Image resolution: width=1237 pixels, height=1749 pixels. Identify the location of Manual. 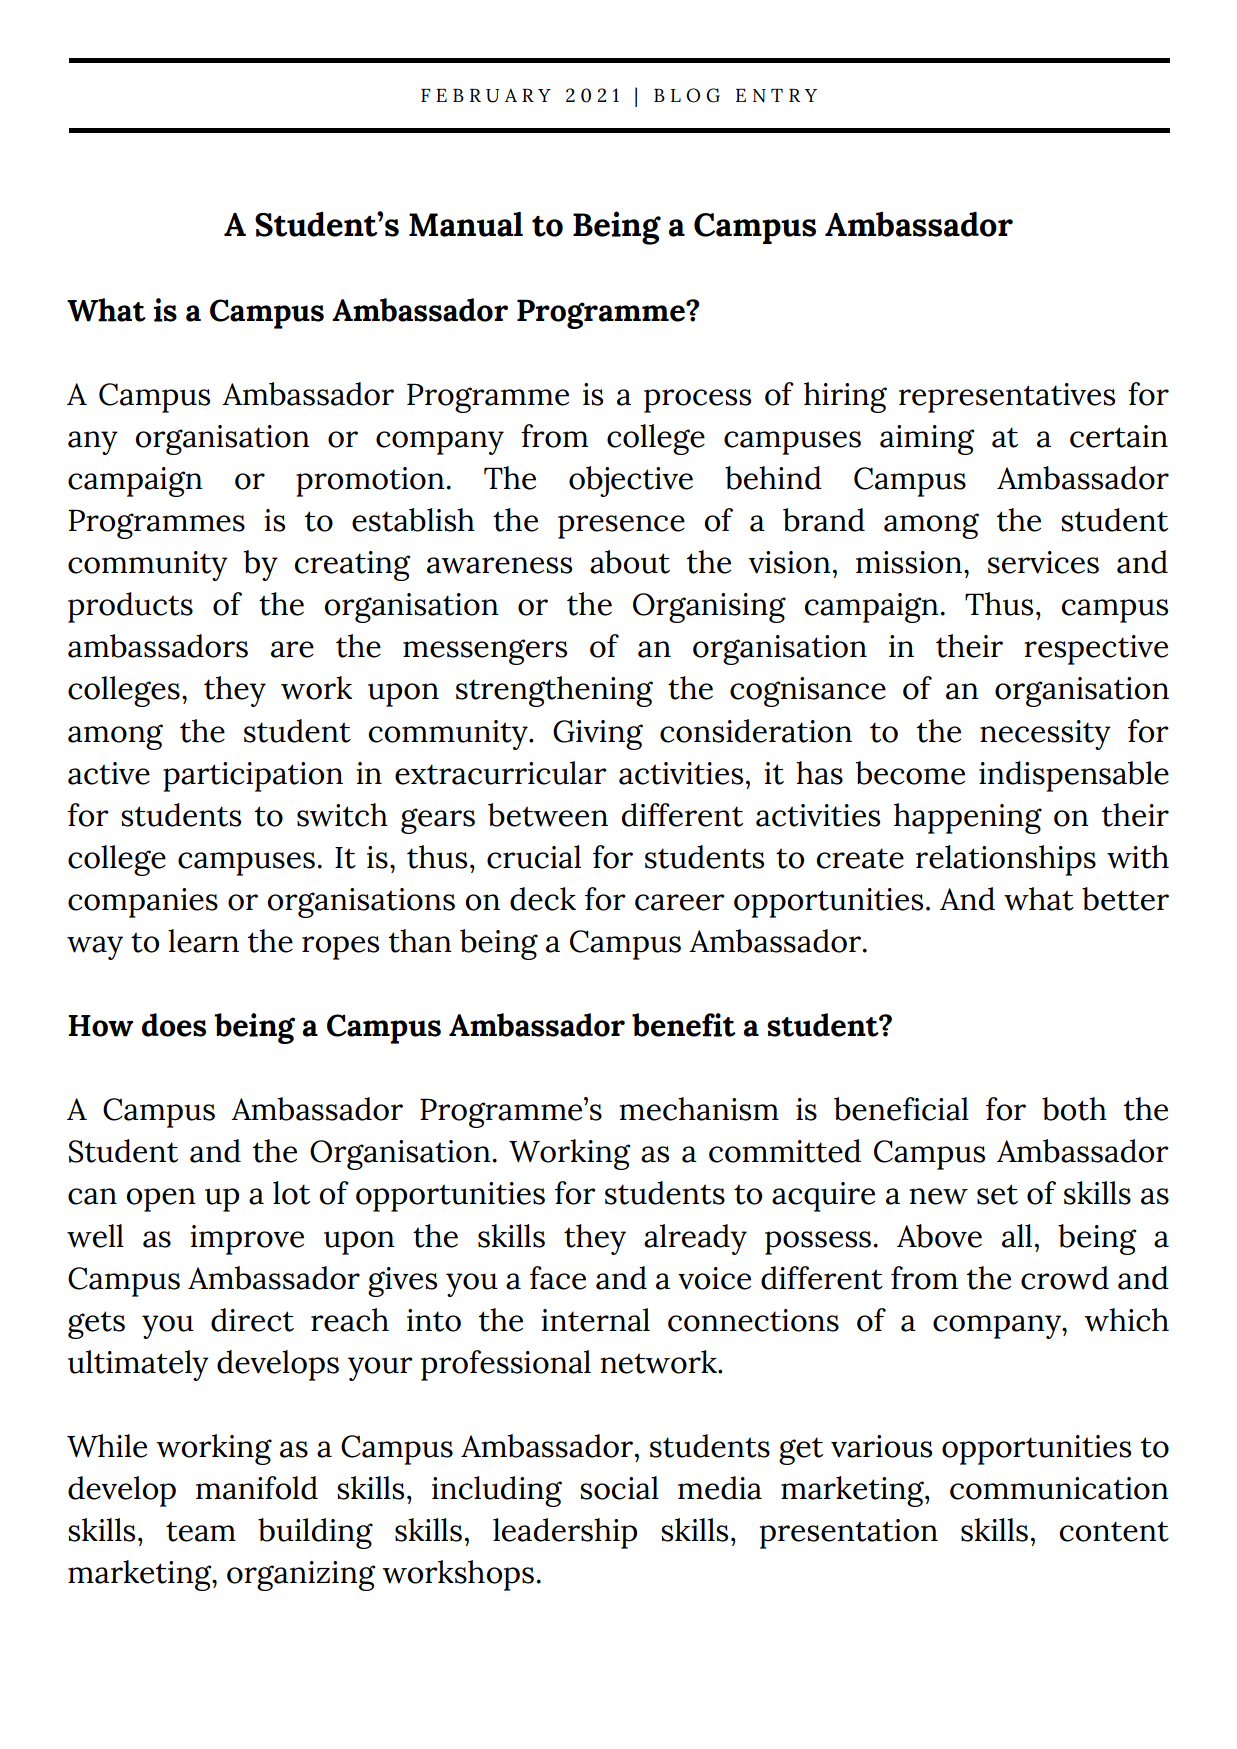
(466, 224).
